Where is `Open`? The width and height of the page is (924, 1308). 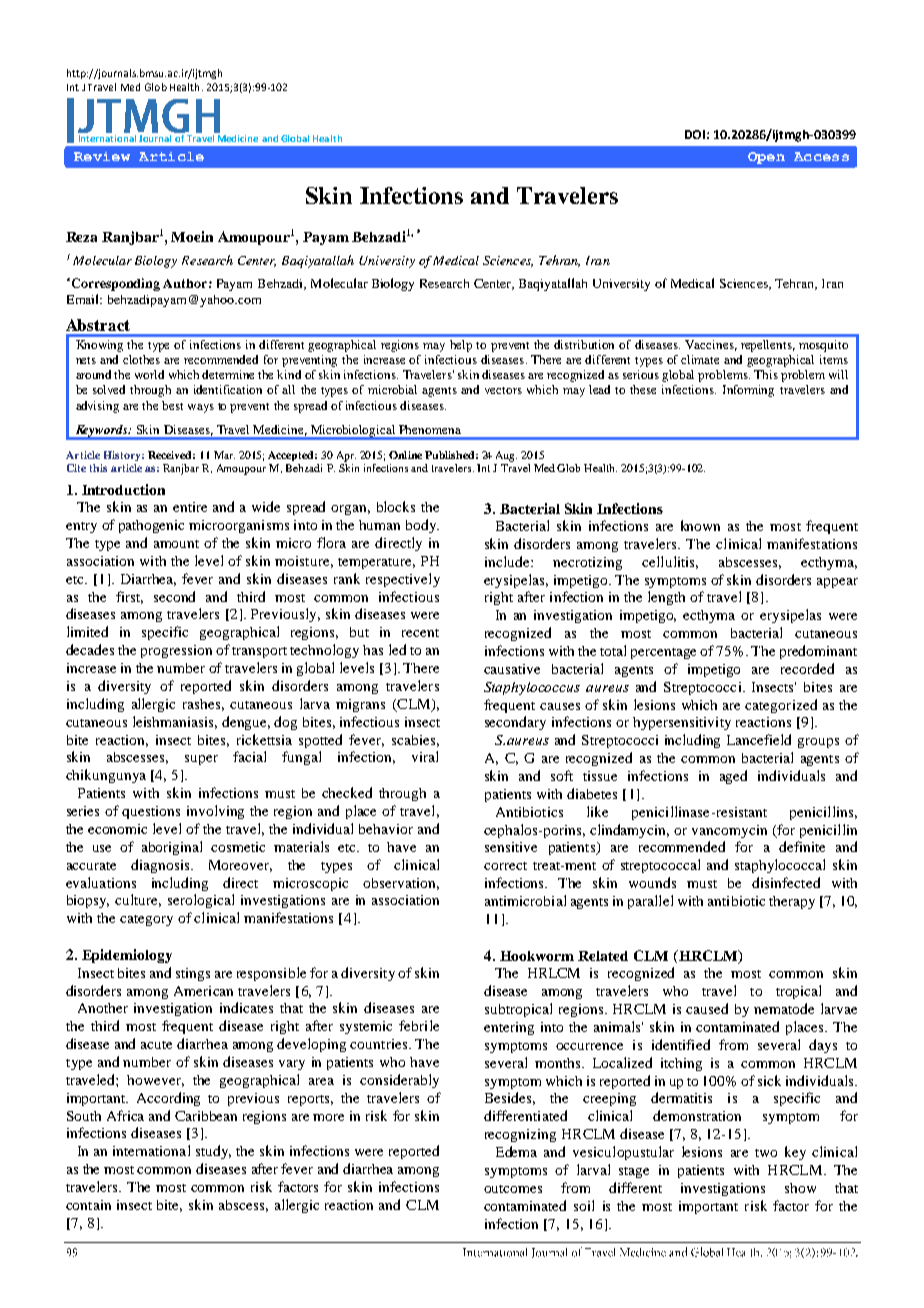 Open is located at coordinates (766, 158).
